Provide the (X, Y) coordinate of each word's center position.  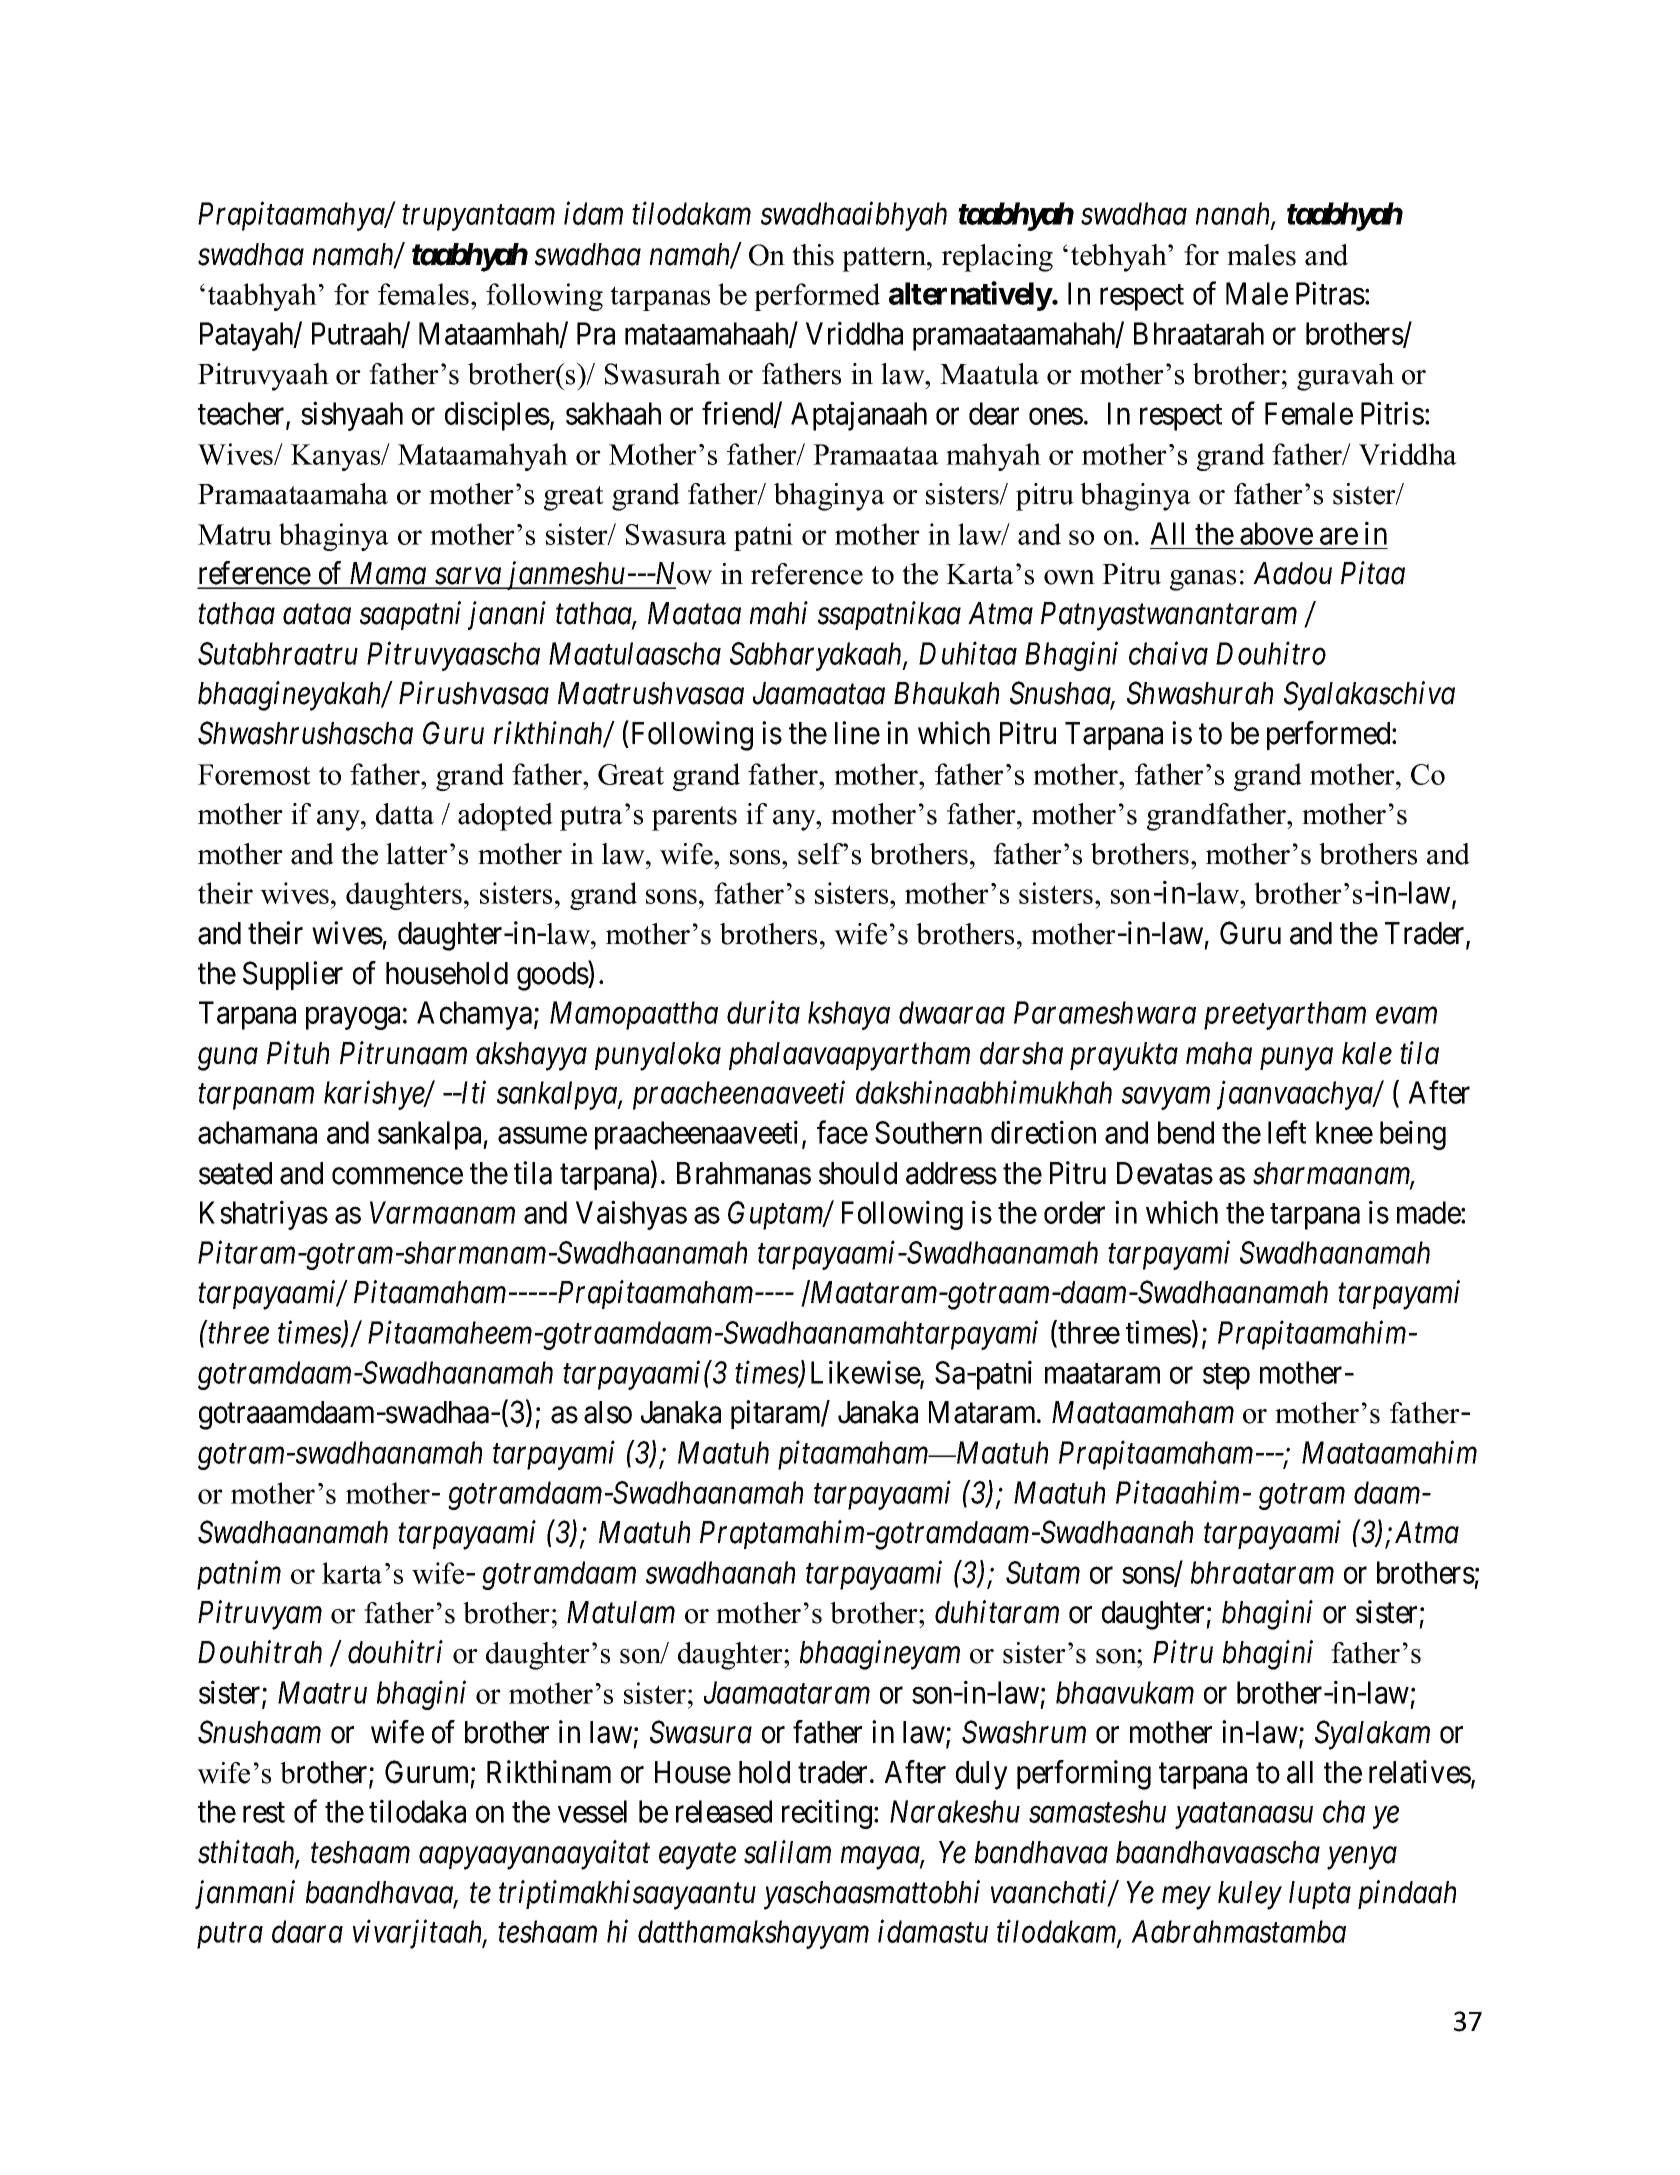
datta (405, 814)
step (1226, 1377)
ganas (1203, 580)
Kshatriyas (264, 1215)
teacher (242, 414)
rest (264, 1813)
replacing (997, 258)
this (813, 255)
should (858, 1173)
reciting (828, 1814)
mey (1186, 1898)
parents (694, 818)
